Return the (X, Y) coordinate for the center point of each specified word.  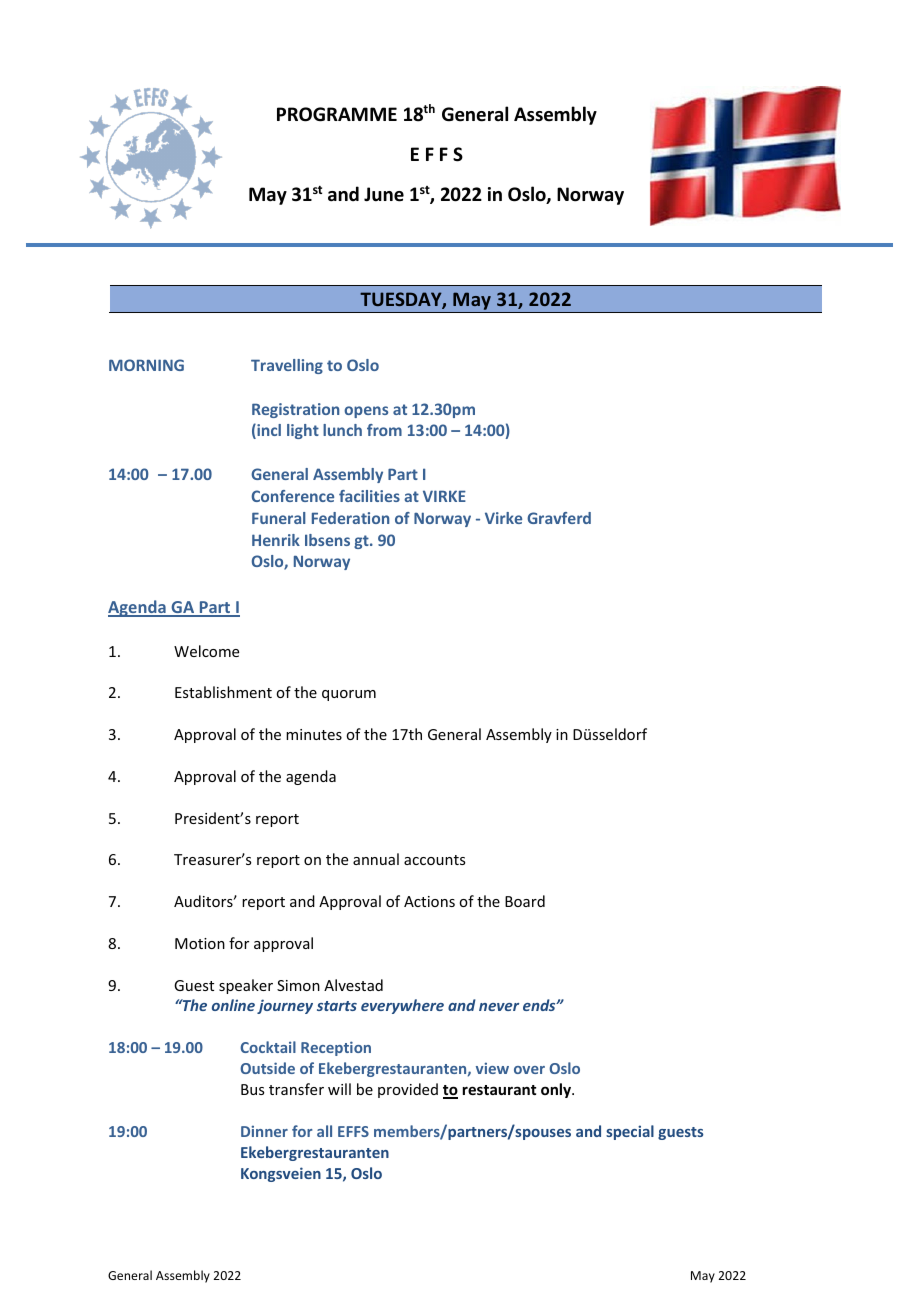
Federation (350, 518)
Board (525, 901)
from (384, 430)
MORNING (146, 365)
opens (366, 412)
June (384, 194)
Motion (200, 943)
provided (408, 1090)
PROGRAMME (337, 114)
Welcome (206, 651)
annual (376, 859)
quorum (349, 695)
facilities (369, 496)
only (557, 1090)
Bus (252, 1089)
